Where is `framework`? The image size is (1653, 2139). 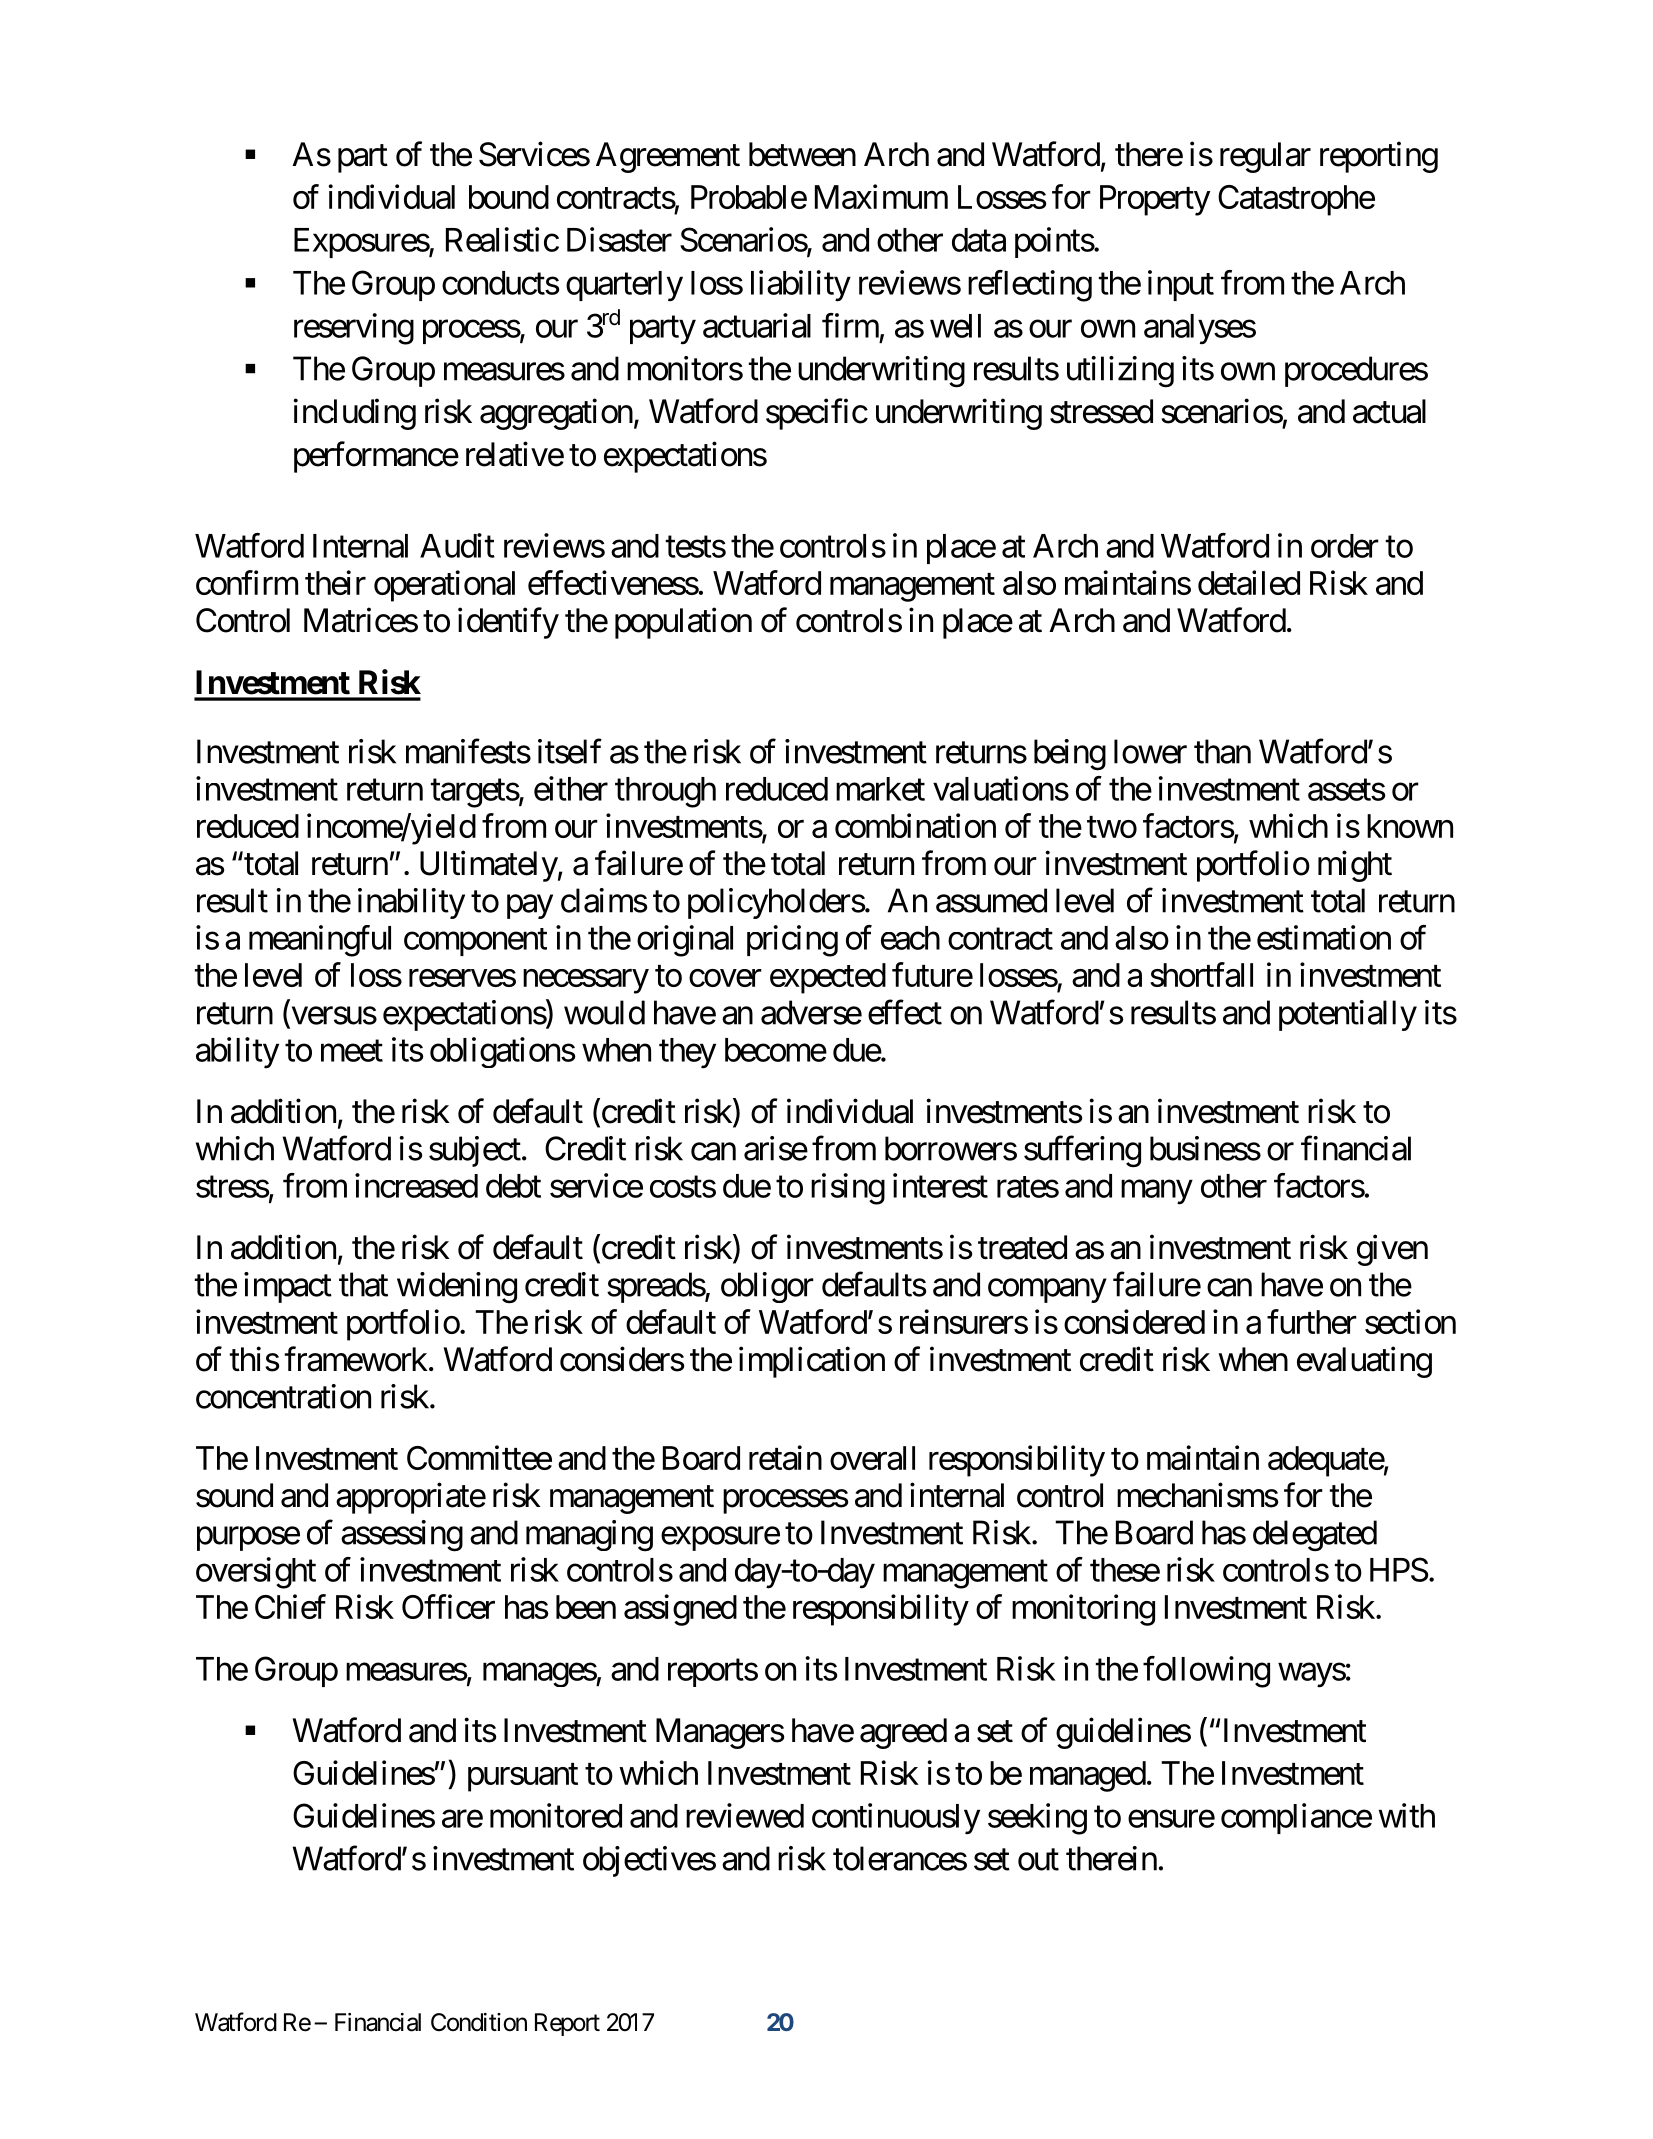
framework is located at coordinates (356, 1359).
